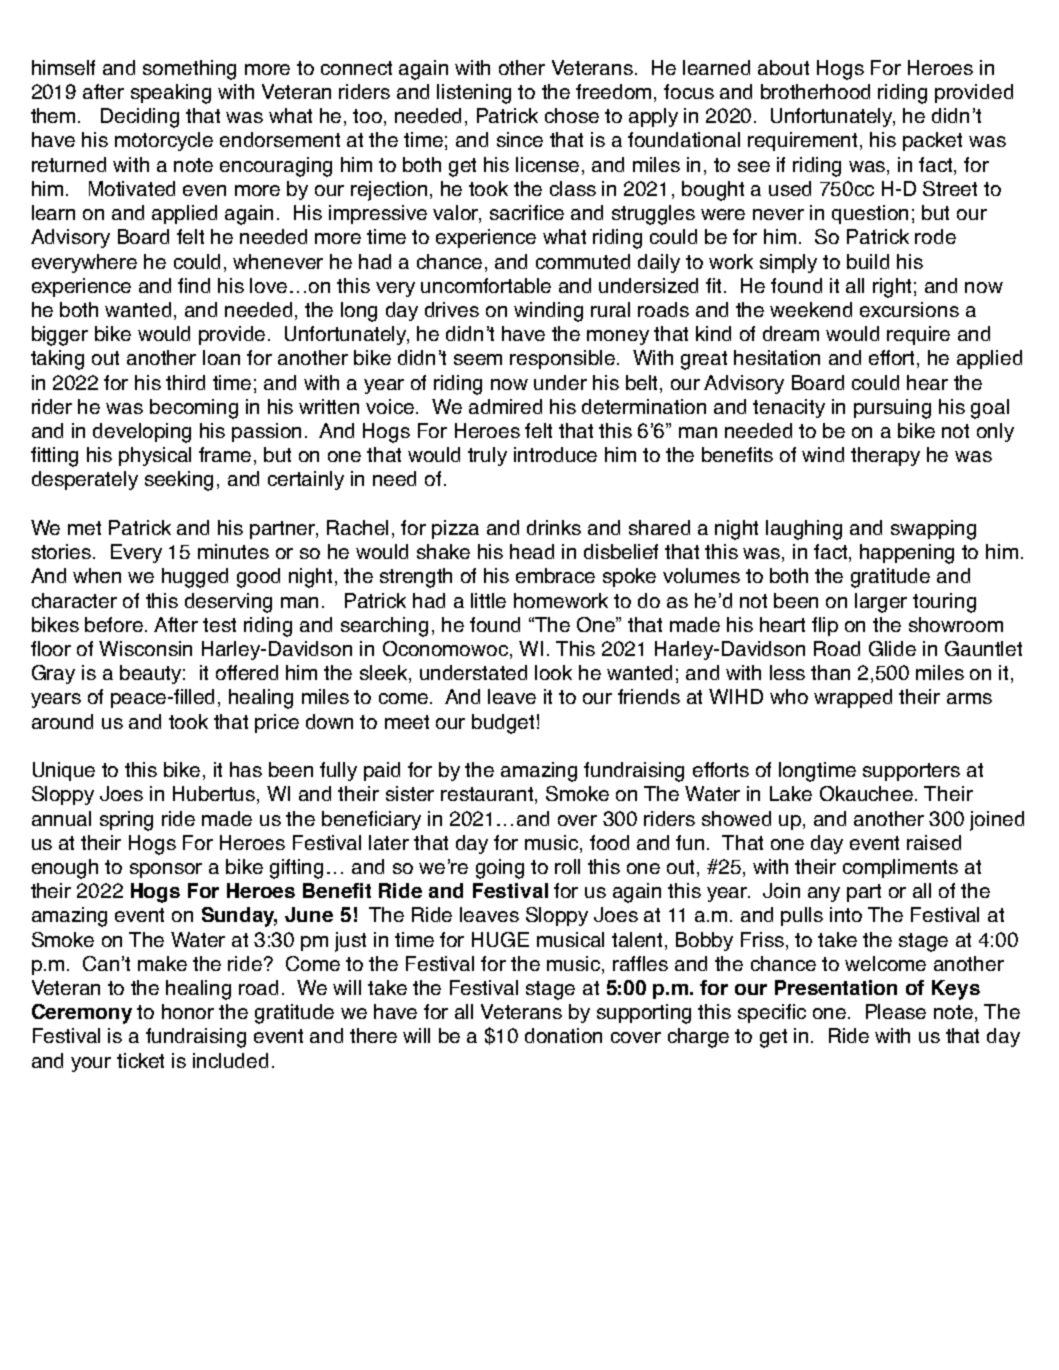  I want to click on happening, so click(907, 554).
